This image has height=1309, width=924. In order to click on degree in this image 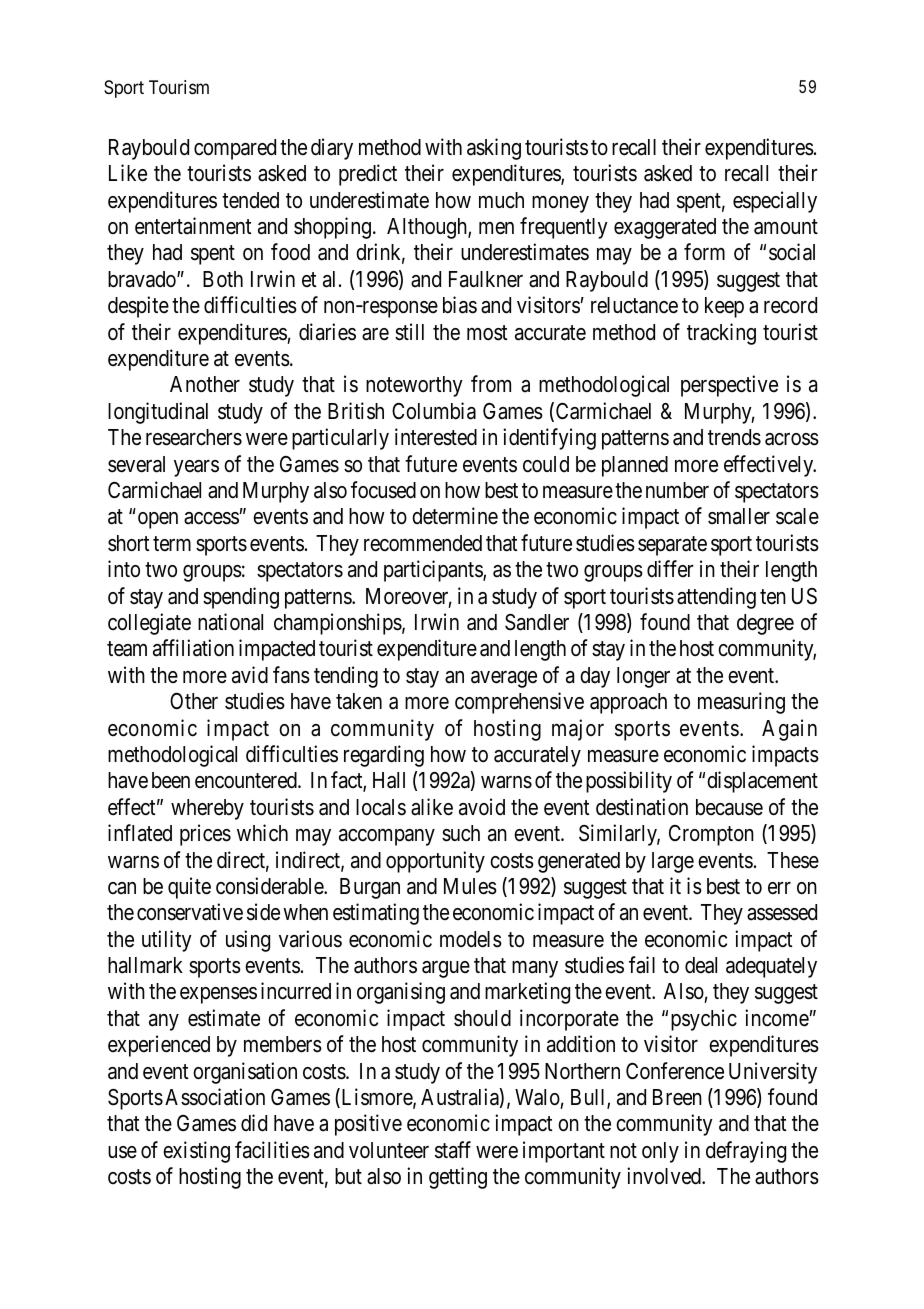, I will do `click(765, 624)`.
